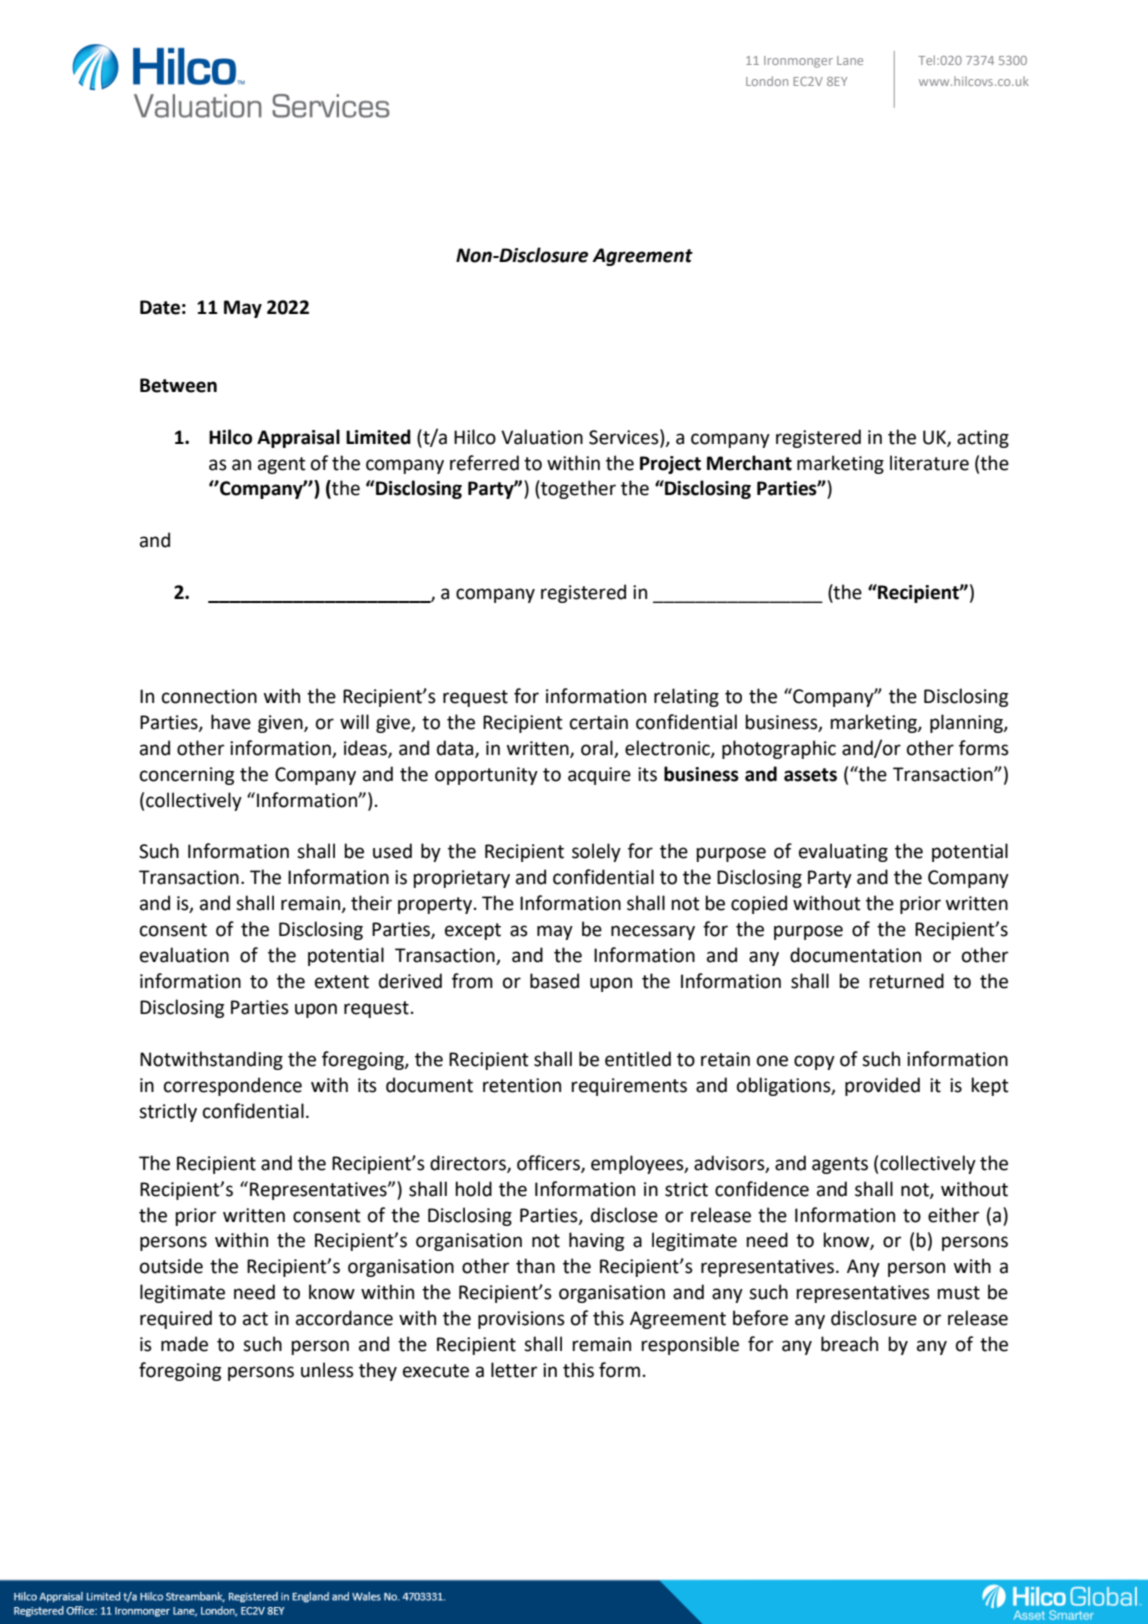  Describe the element at coordinates (178, 385) in the document. I see `Between` at that location.
